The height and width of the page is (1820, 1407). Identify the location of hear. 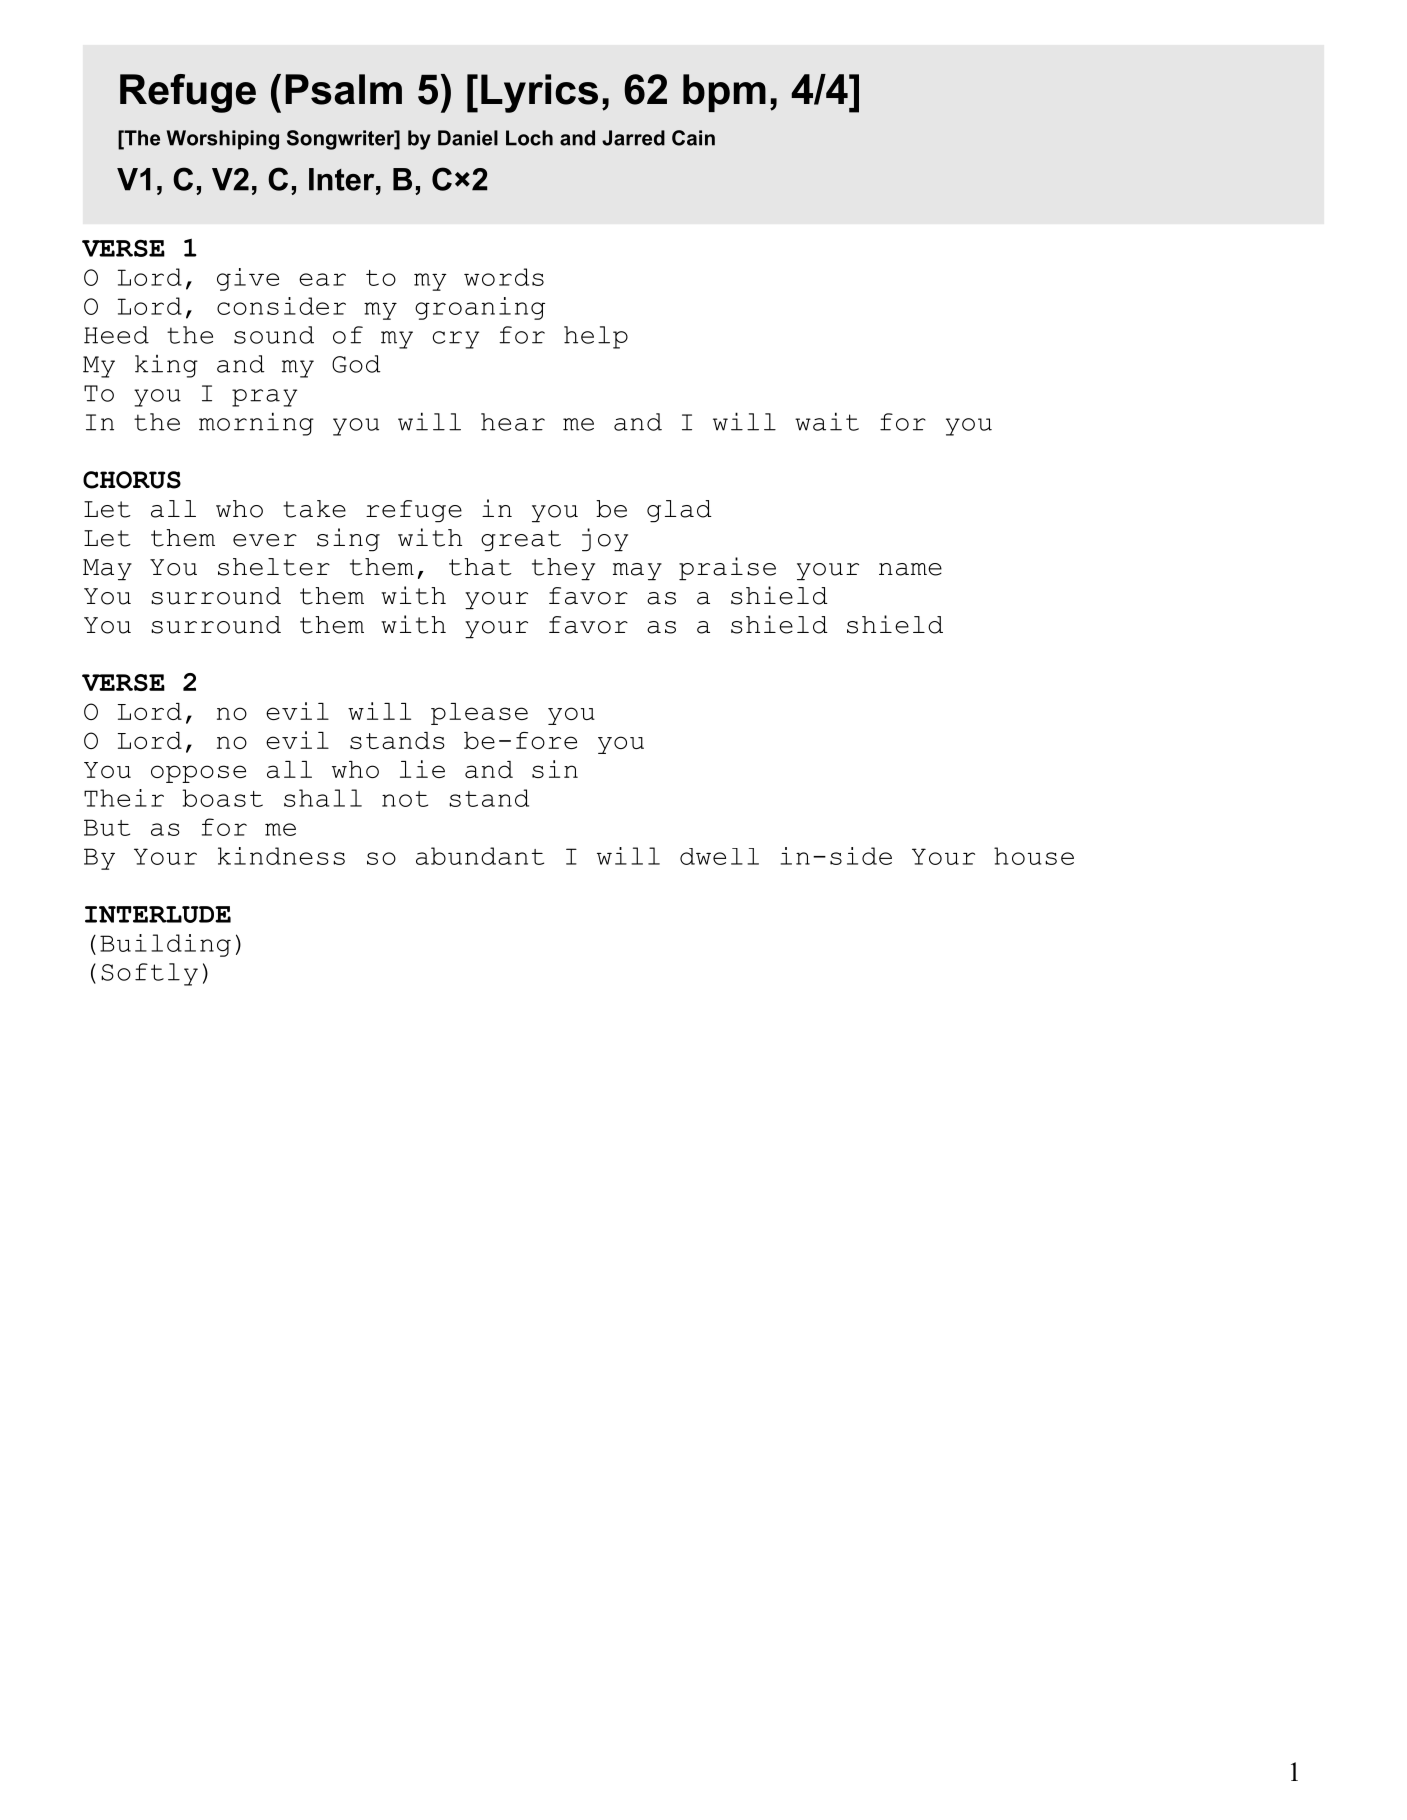
(513, 422).
